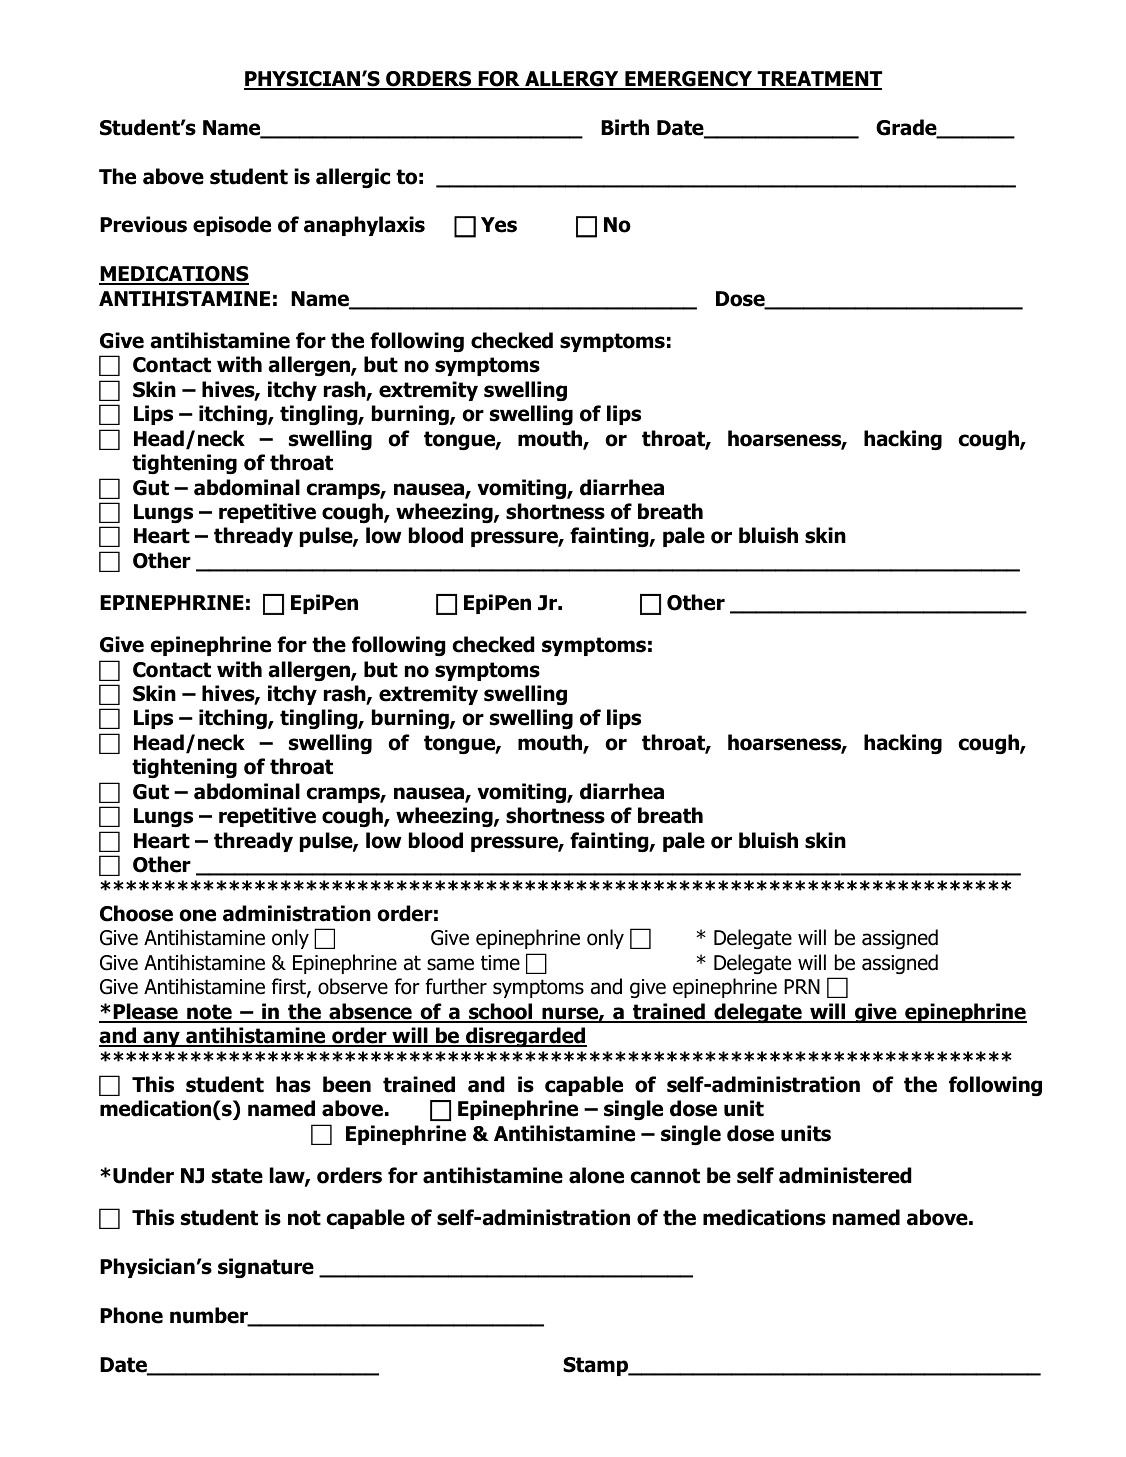 This page has width=1126, height=1457. What do you see at coordinates (266, 1268) in the page?
I see `signature` at bounding box center [266, 1268].
